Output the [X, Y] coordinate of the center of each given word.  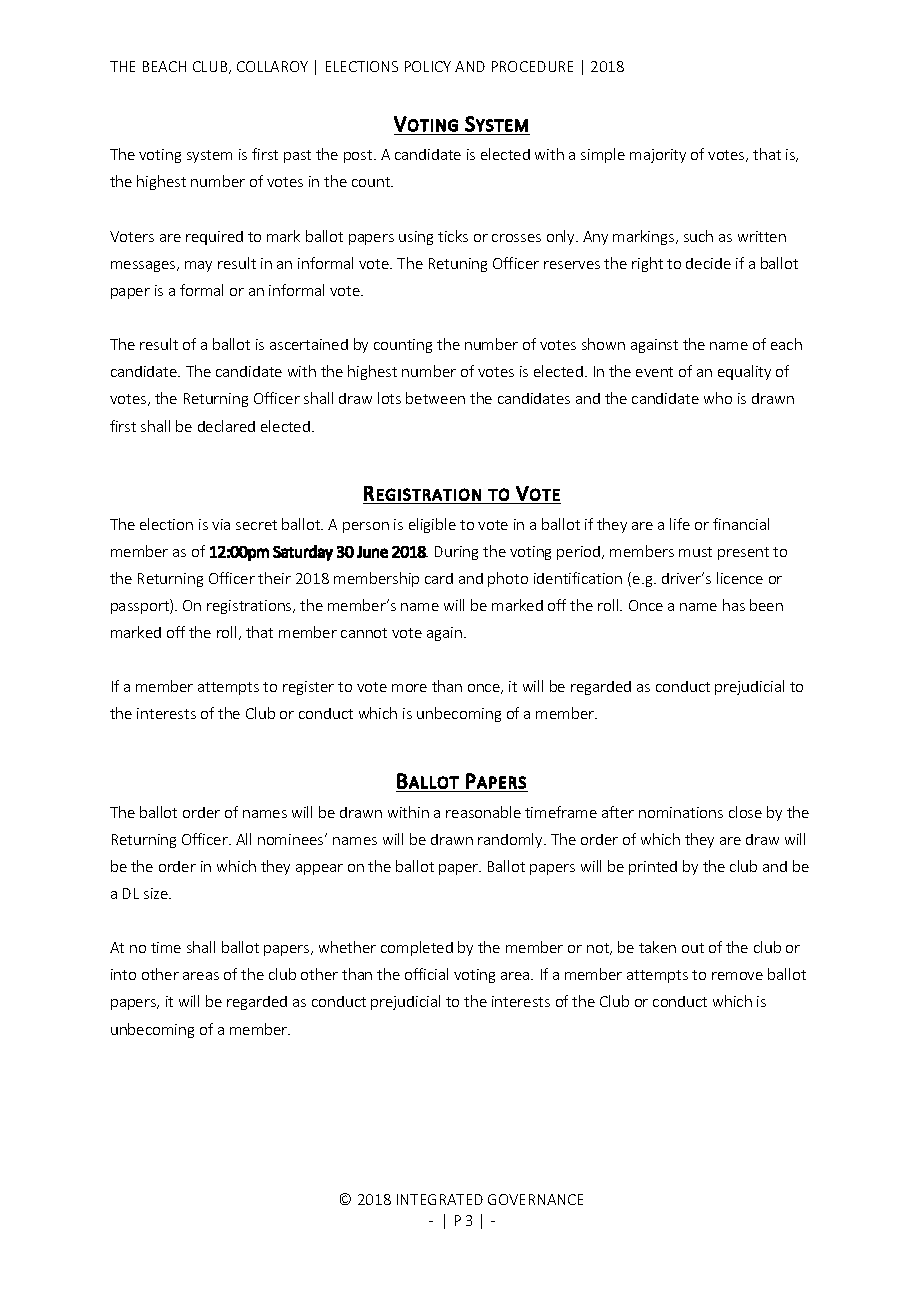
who [718, 398]
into [123, 974]
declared [226, 426]
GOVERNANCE [535, 1199]
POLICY [428, 66]
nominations [681, 812]
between [435, 398]
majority [658, 156]
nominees [292, 839]
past [297, 156]
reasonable [483, 812]
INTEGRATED [440, 1199]
